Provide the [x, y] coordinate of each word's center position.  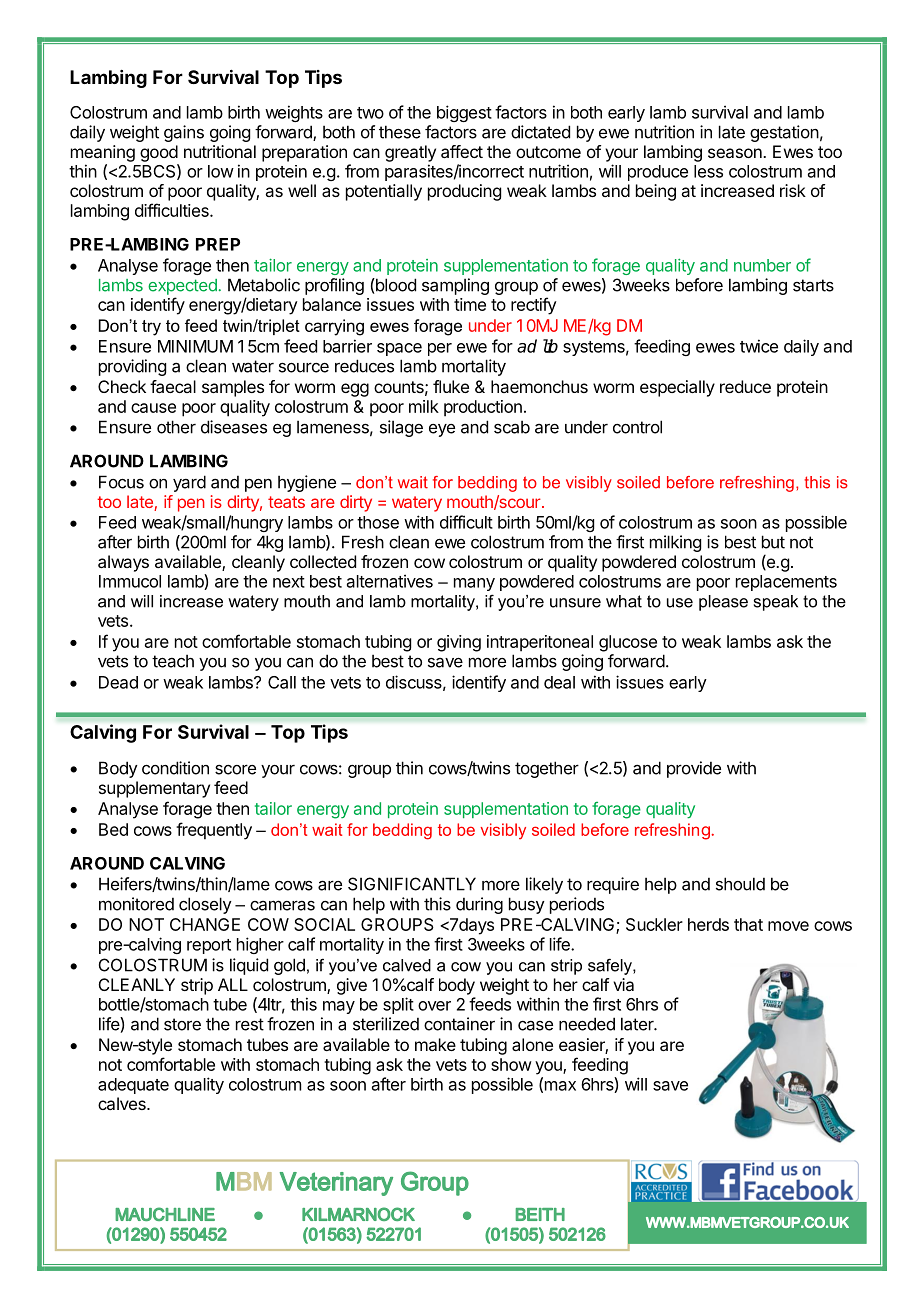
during [479, 905]
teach [173, 661]
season [736, 153]
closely [205, 905]
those [378, 522]
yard [189, 483]
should [740, 884]
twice [759, 346]
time [470, 304]
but [773, 542]
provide [694, 769]
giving [459, 643]
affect [462, 151]
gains [184, 133]
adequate [133, 1086]
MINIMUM [195, 346]
